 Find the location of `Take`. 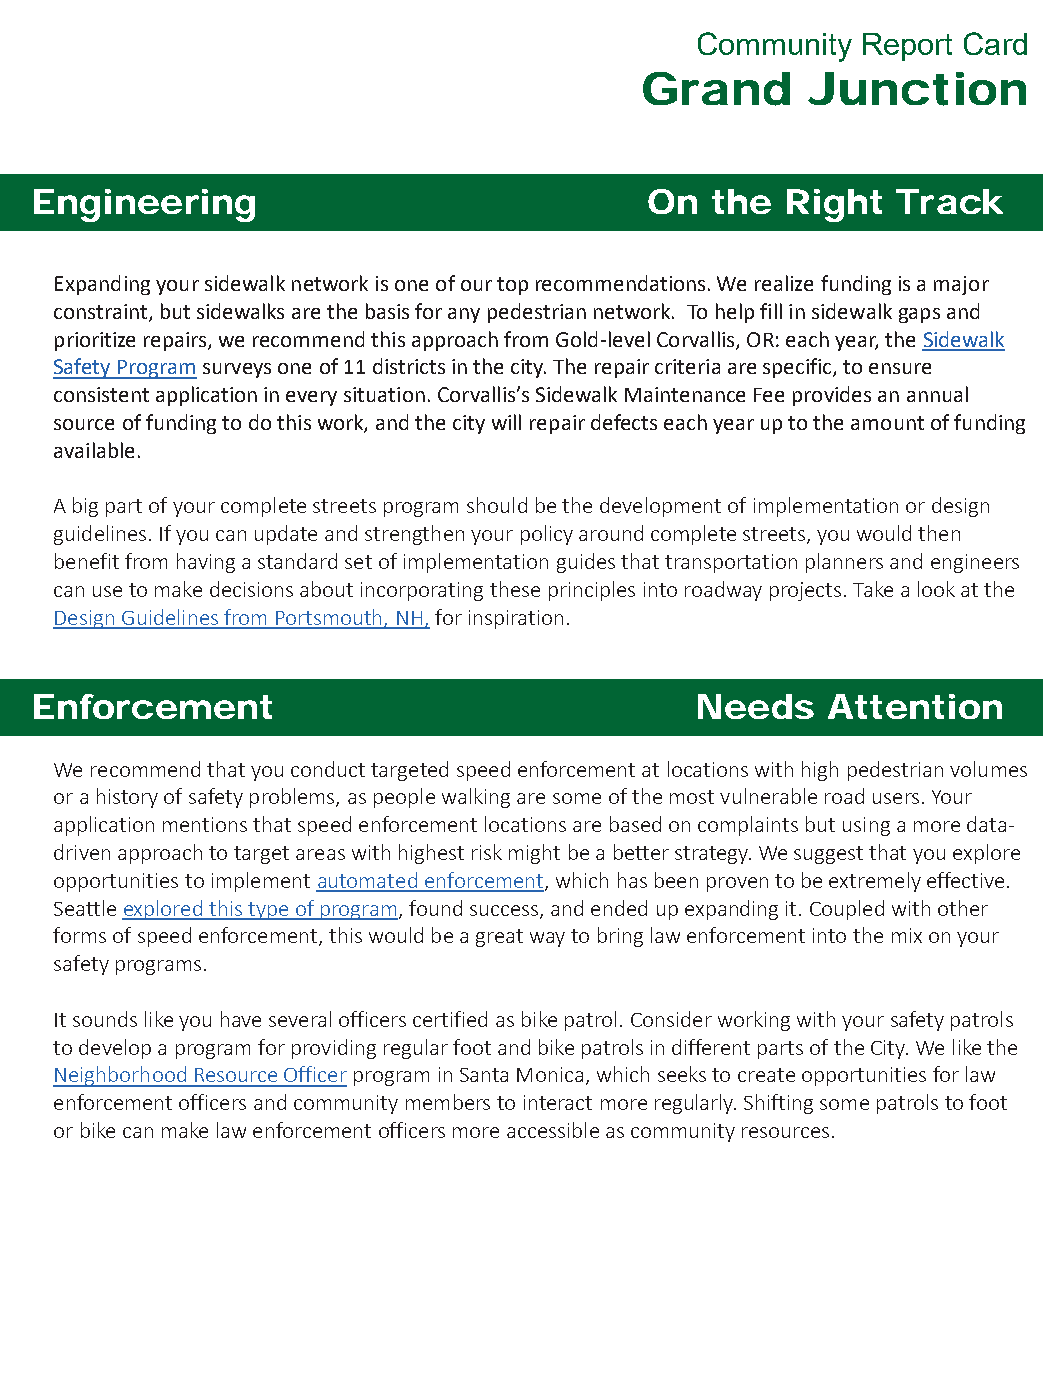

Take is located at coordinates (873, 589).
